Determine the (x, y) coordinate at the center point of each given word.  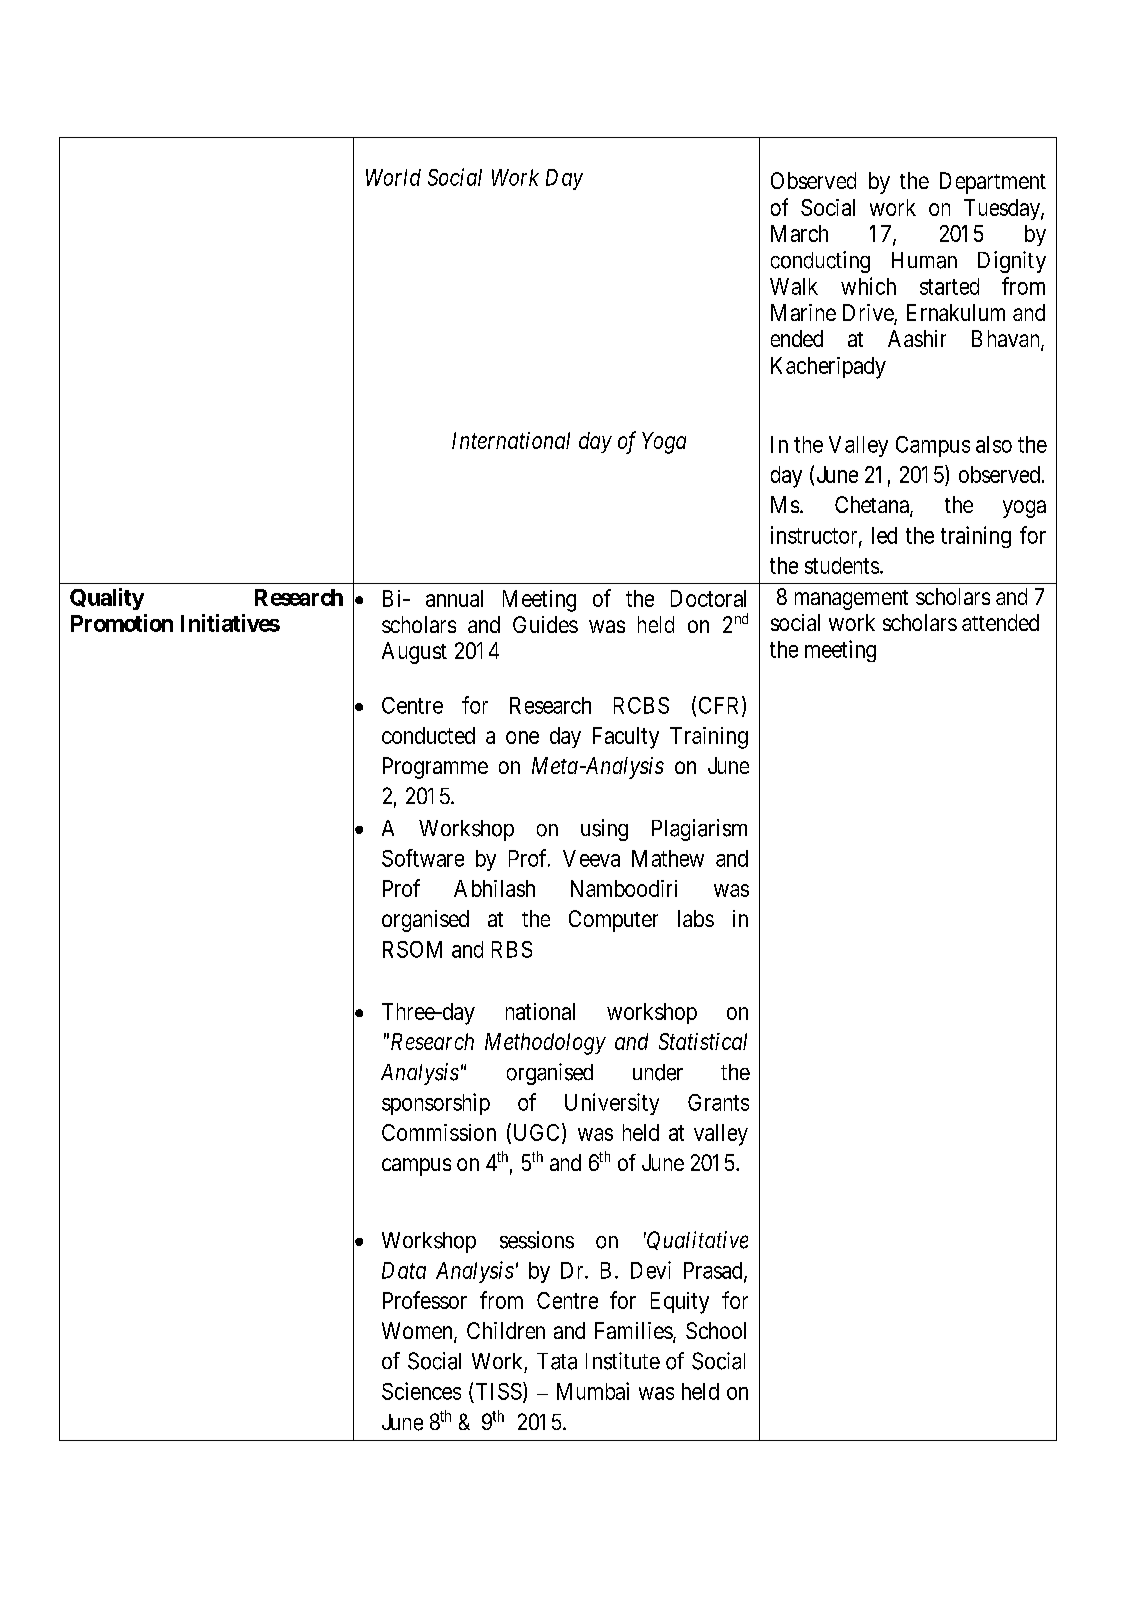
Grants (718, 1102)
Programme (435, 768)
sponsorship (436, 1104)
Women (418, 1332)
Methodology (545, 1044)
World (393, 177)
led (884, 535)
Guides (545, 624)
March (799, 233)
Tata (557, 1361)
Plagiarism (699, 830)
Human (924, 260)
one (522, 737)
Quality (107, 599)
